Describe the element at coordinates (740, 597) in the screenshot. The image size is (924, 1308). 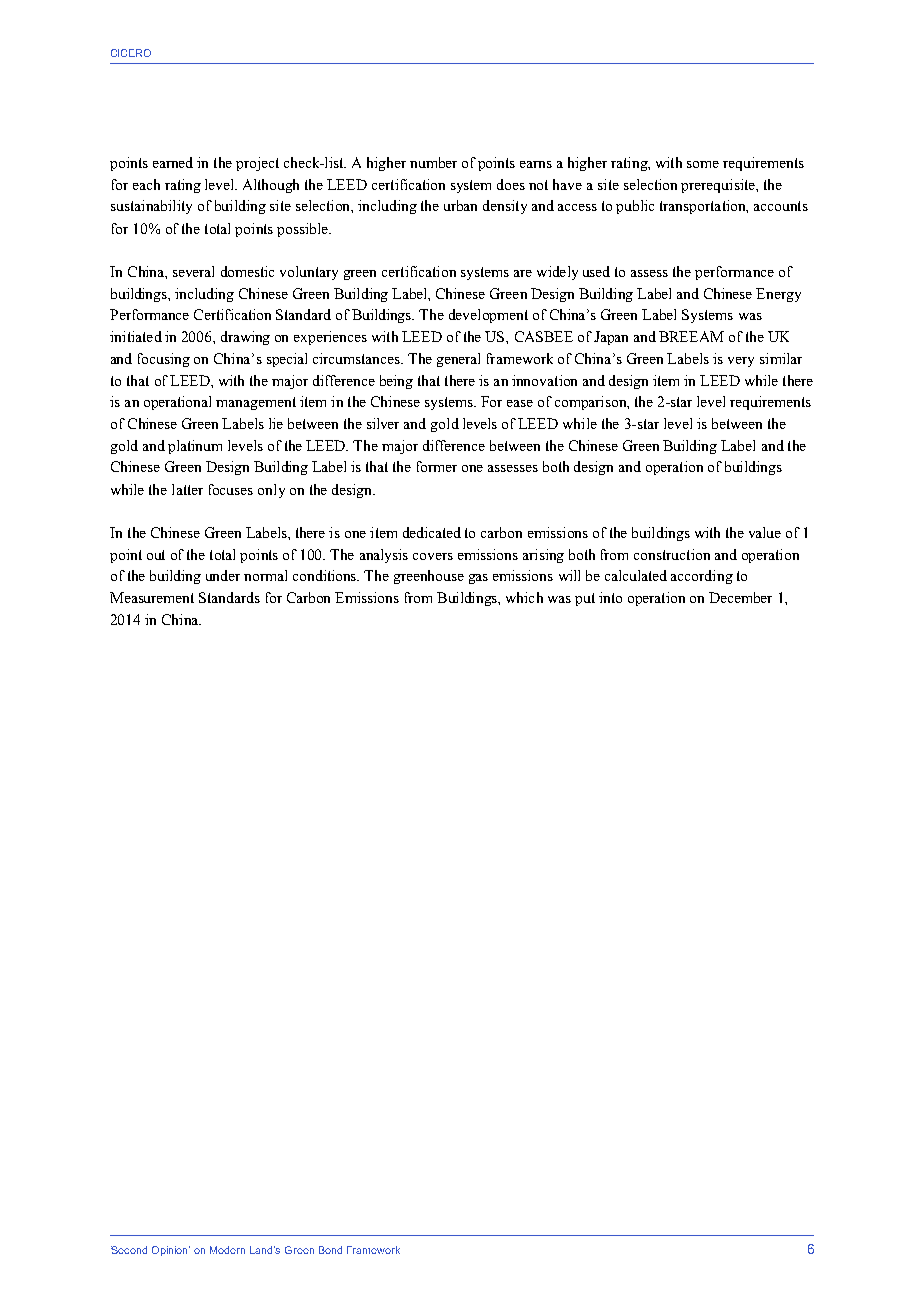
I see `December` at that location.
